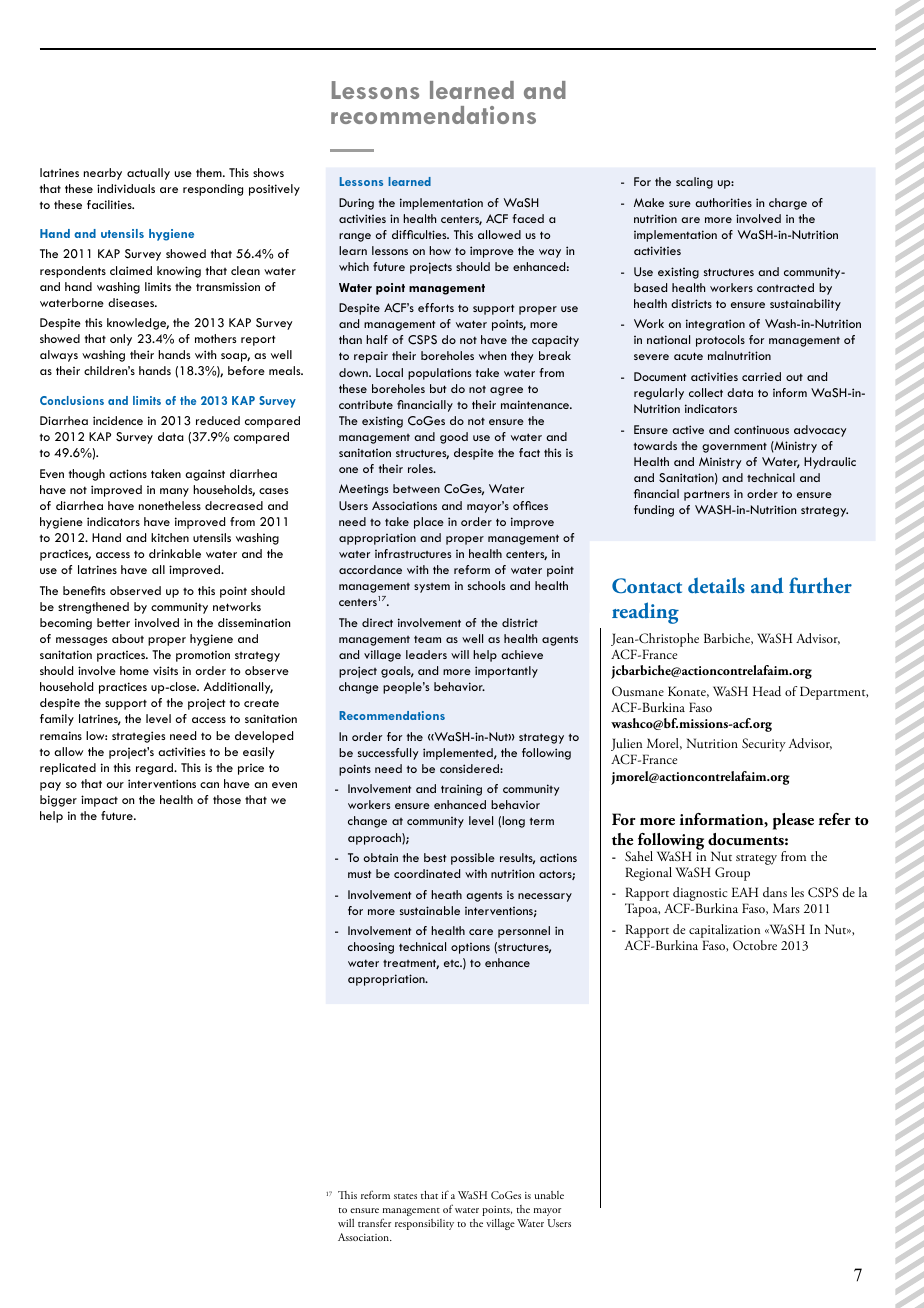  I want to click on difficulties, so click(420, 234).
